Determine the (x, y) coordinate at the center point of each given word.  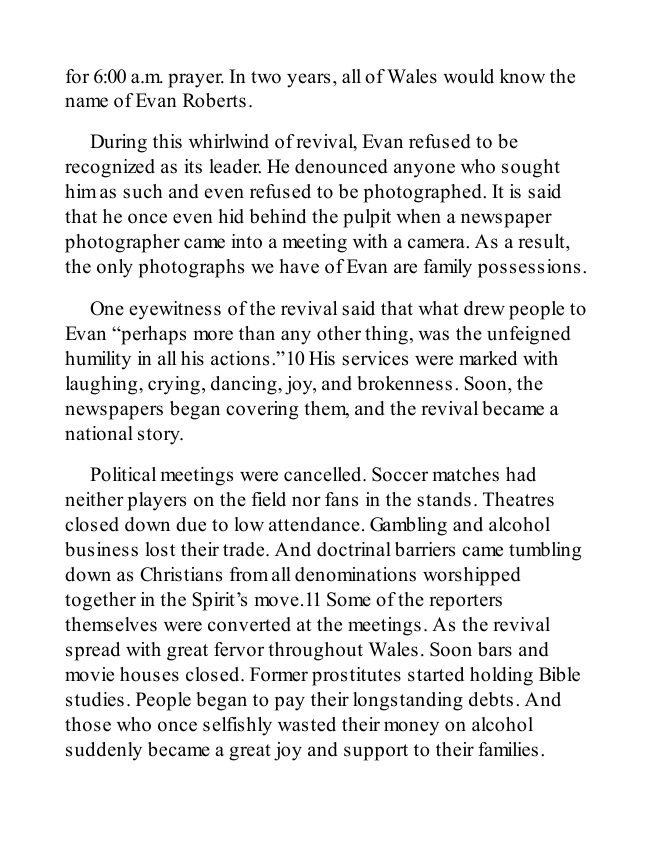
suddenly (104, 751)
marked (488, 358)
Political (123, 474)
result (542, 241)
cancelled (324, 474)
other (339, 333)
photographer (122, 243)
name (86, 102)
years (308, 80)
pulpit (367, 218)
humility (98, 360)
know (522, 76)
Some (349, 599)
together (100, 601)
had (521, 474)
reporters (465, 602)
